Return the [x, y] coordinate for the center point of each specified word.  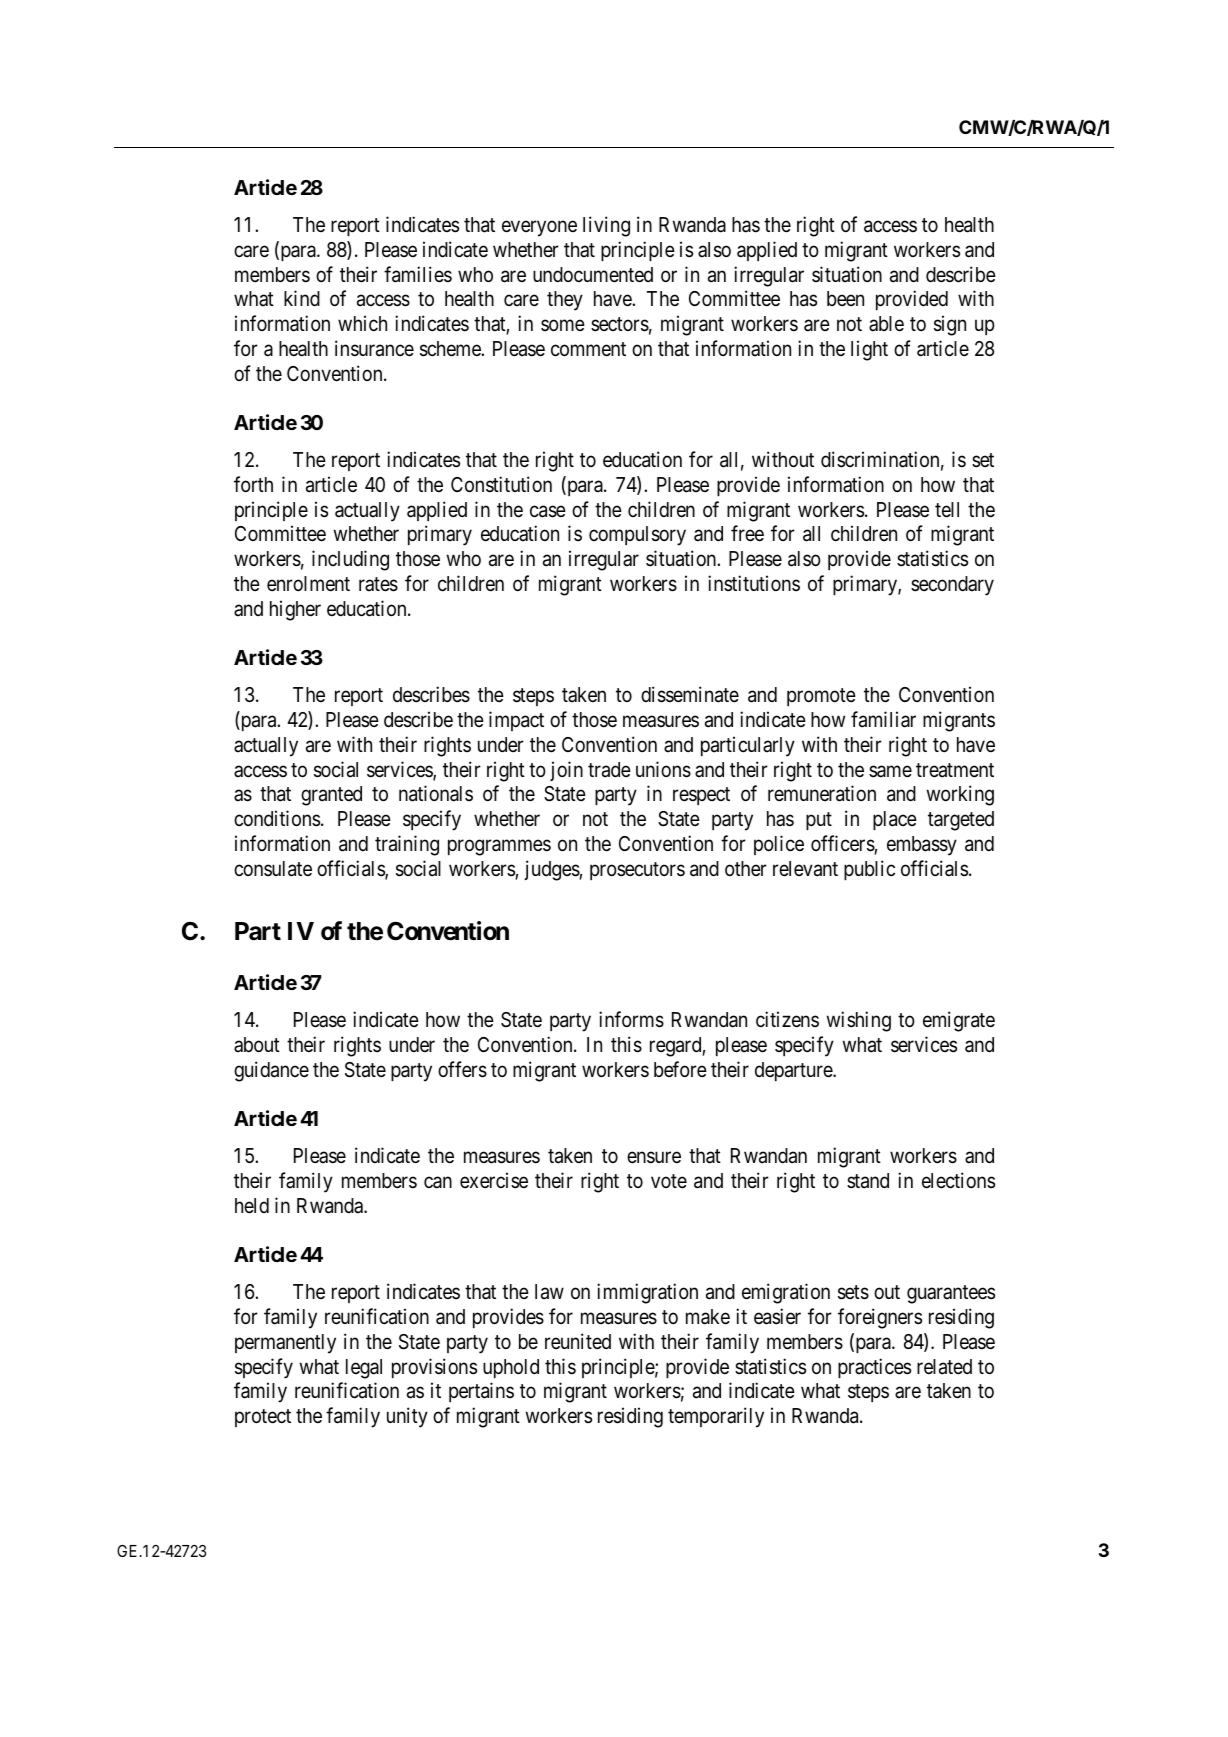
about [257, 1044]
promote [821, 697]
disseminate [690, 694]
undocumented [593, 275]
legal [364, 1369]
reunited [578, 1341]
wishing [859, 1021]
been [845, 298]
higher [295, 610]
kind [302, 298]
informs [631, 1019]
